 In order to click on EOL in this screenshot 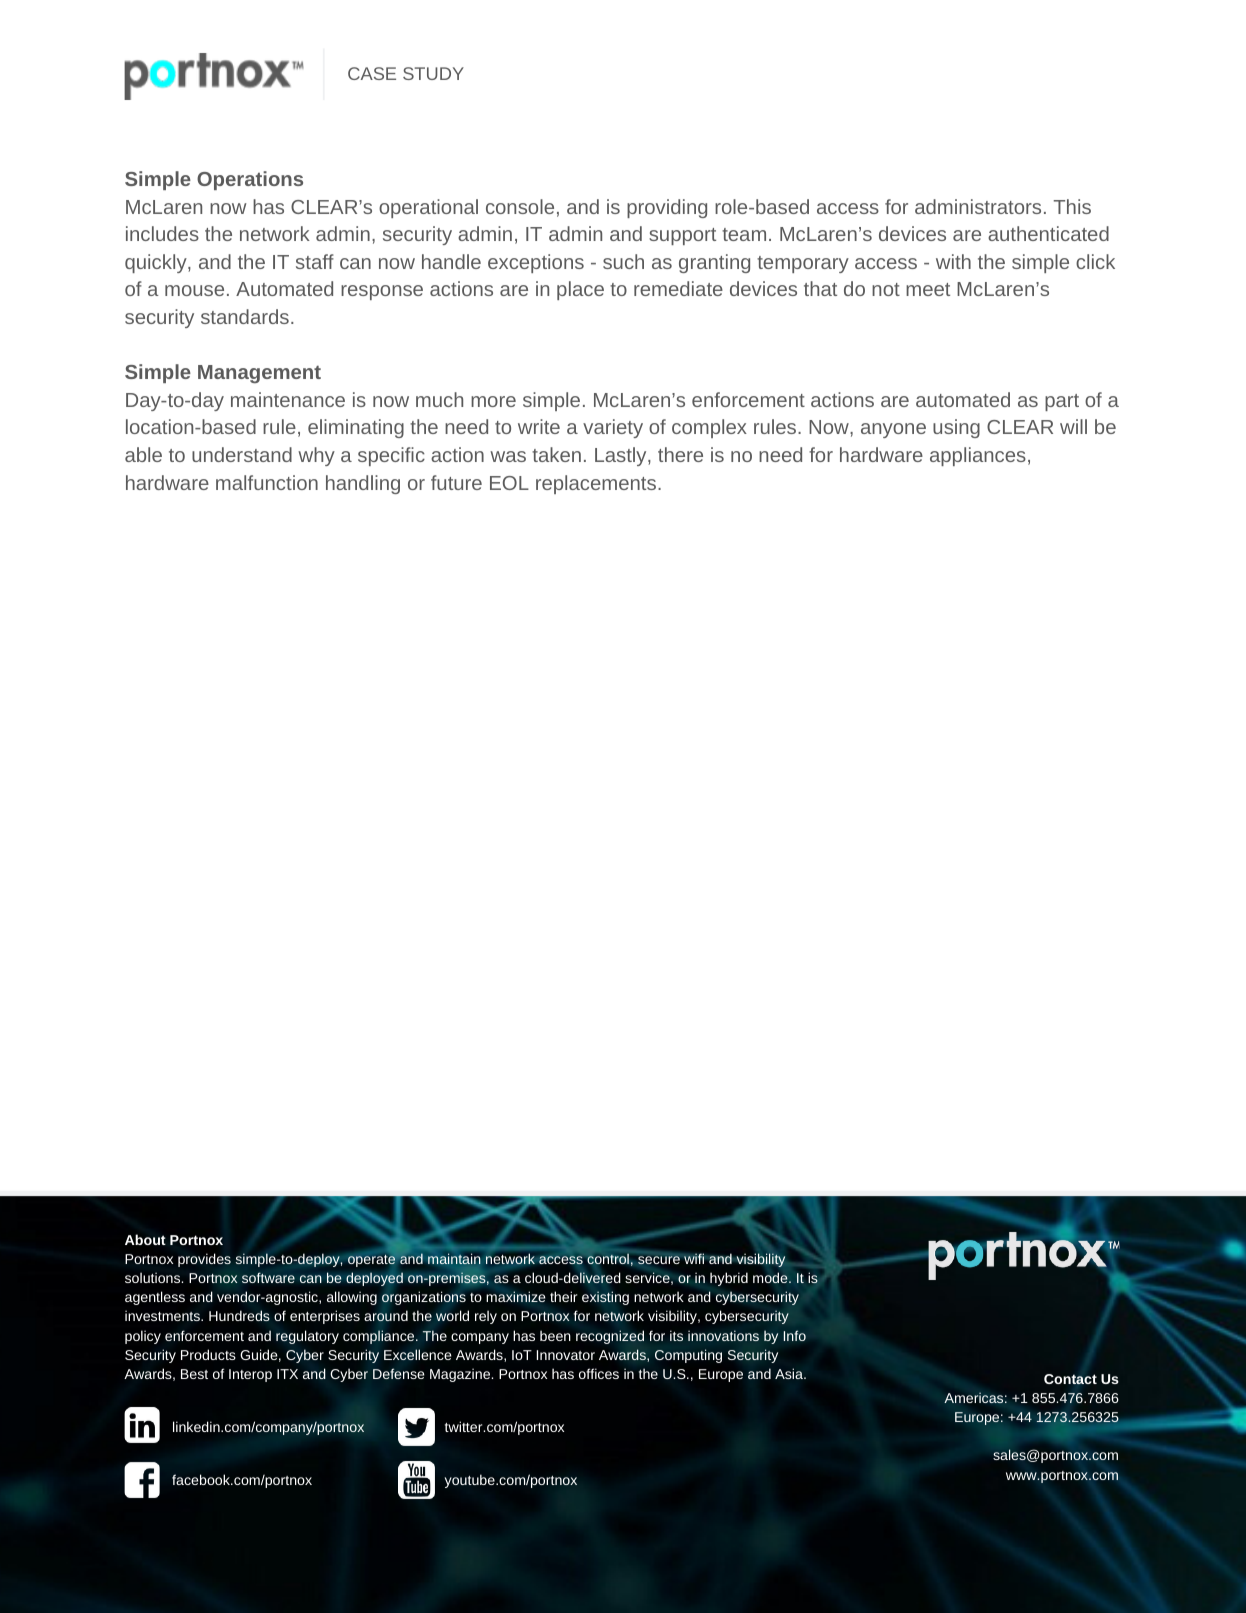, I will do `click(509, 483)`.
